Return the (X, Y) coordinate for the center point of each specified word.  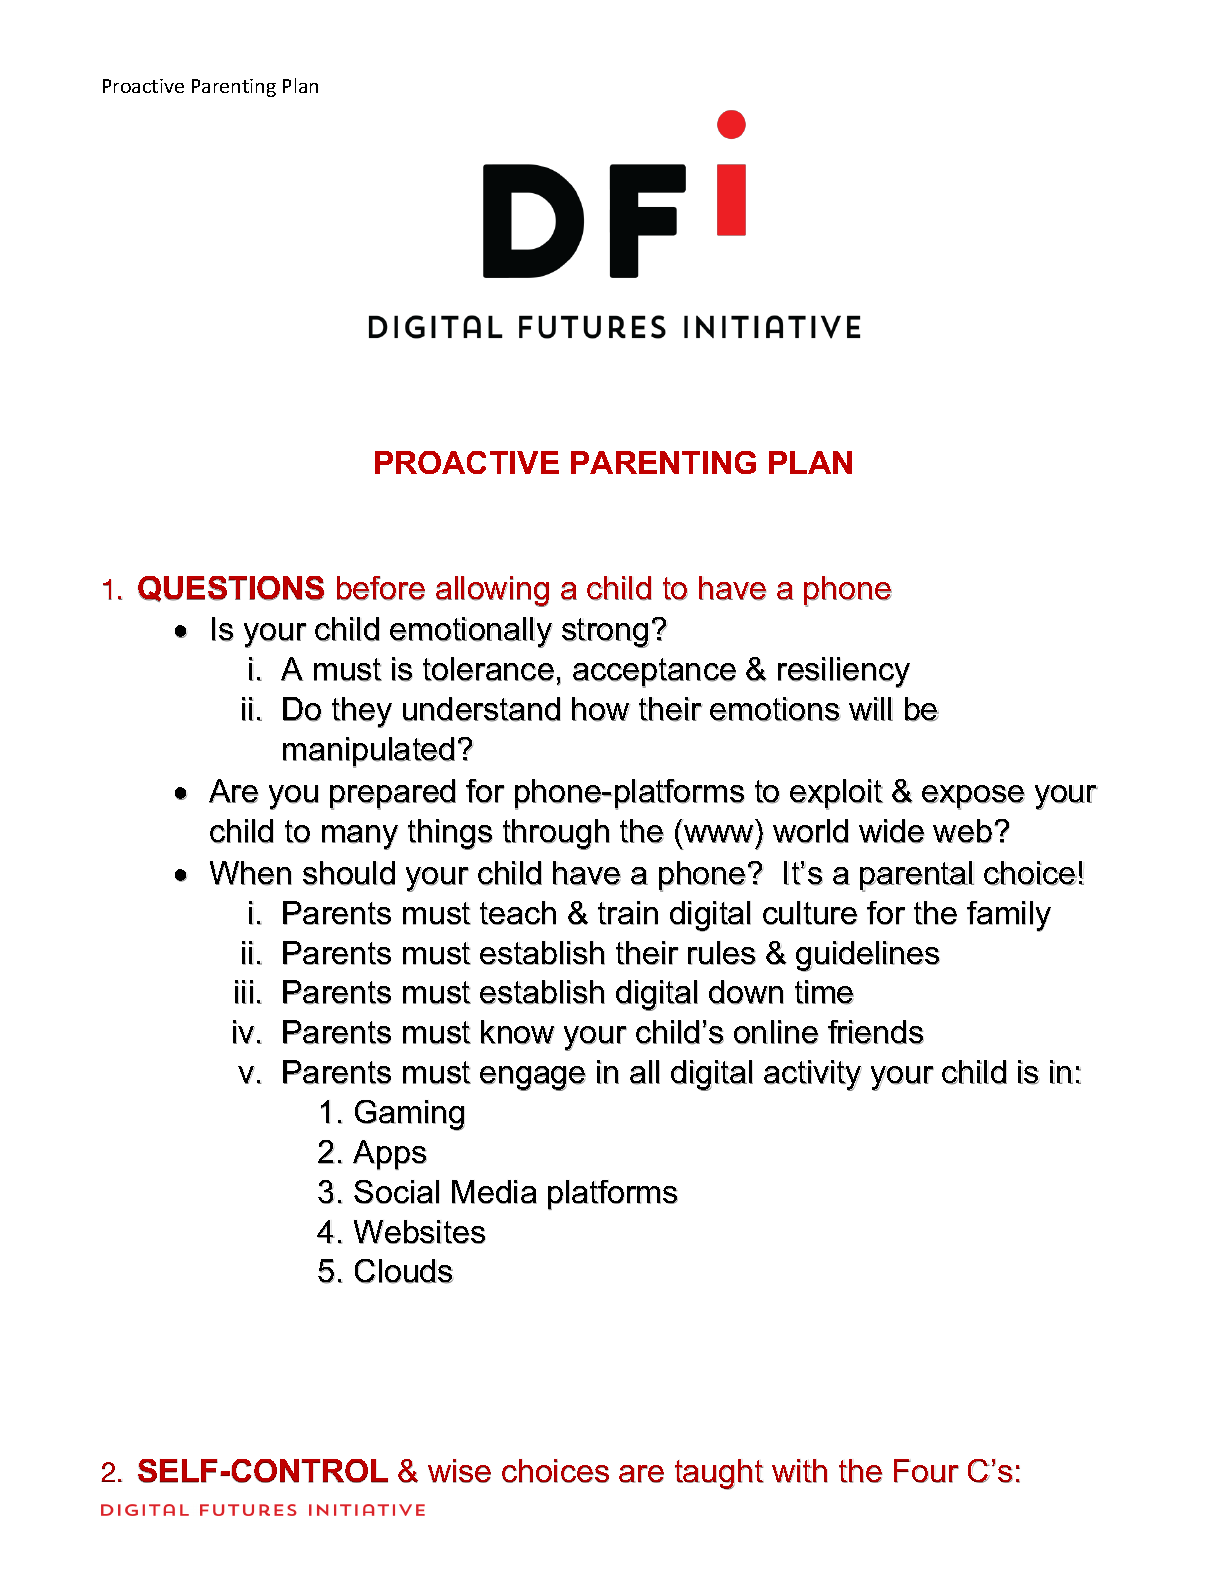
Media (494, 1192)
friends (876, 1032)
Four (926, 1471)
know (518, 1032)
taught (719, 1474)
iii (244, 992)
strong (605, 633)
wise (459, 1471)
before (381, 588)
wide (891, 831)
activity (813, 1075)
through (556, 834)
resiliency (844, 672)
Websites (419, 1232)
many (360, 837)
